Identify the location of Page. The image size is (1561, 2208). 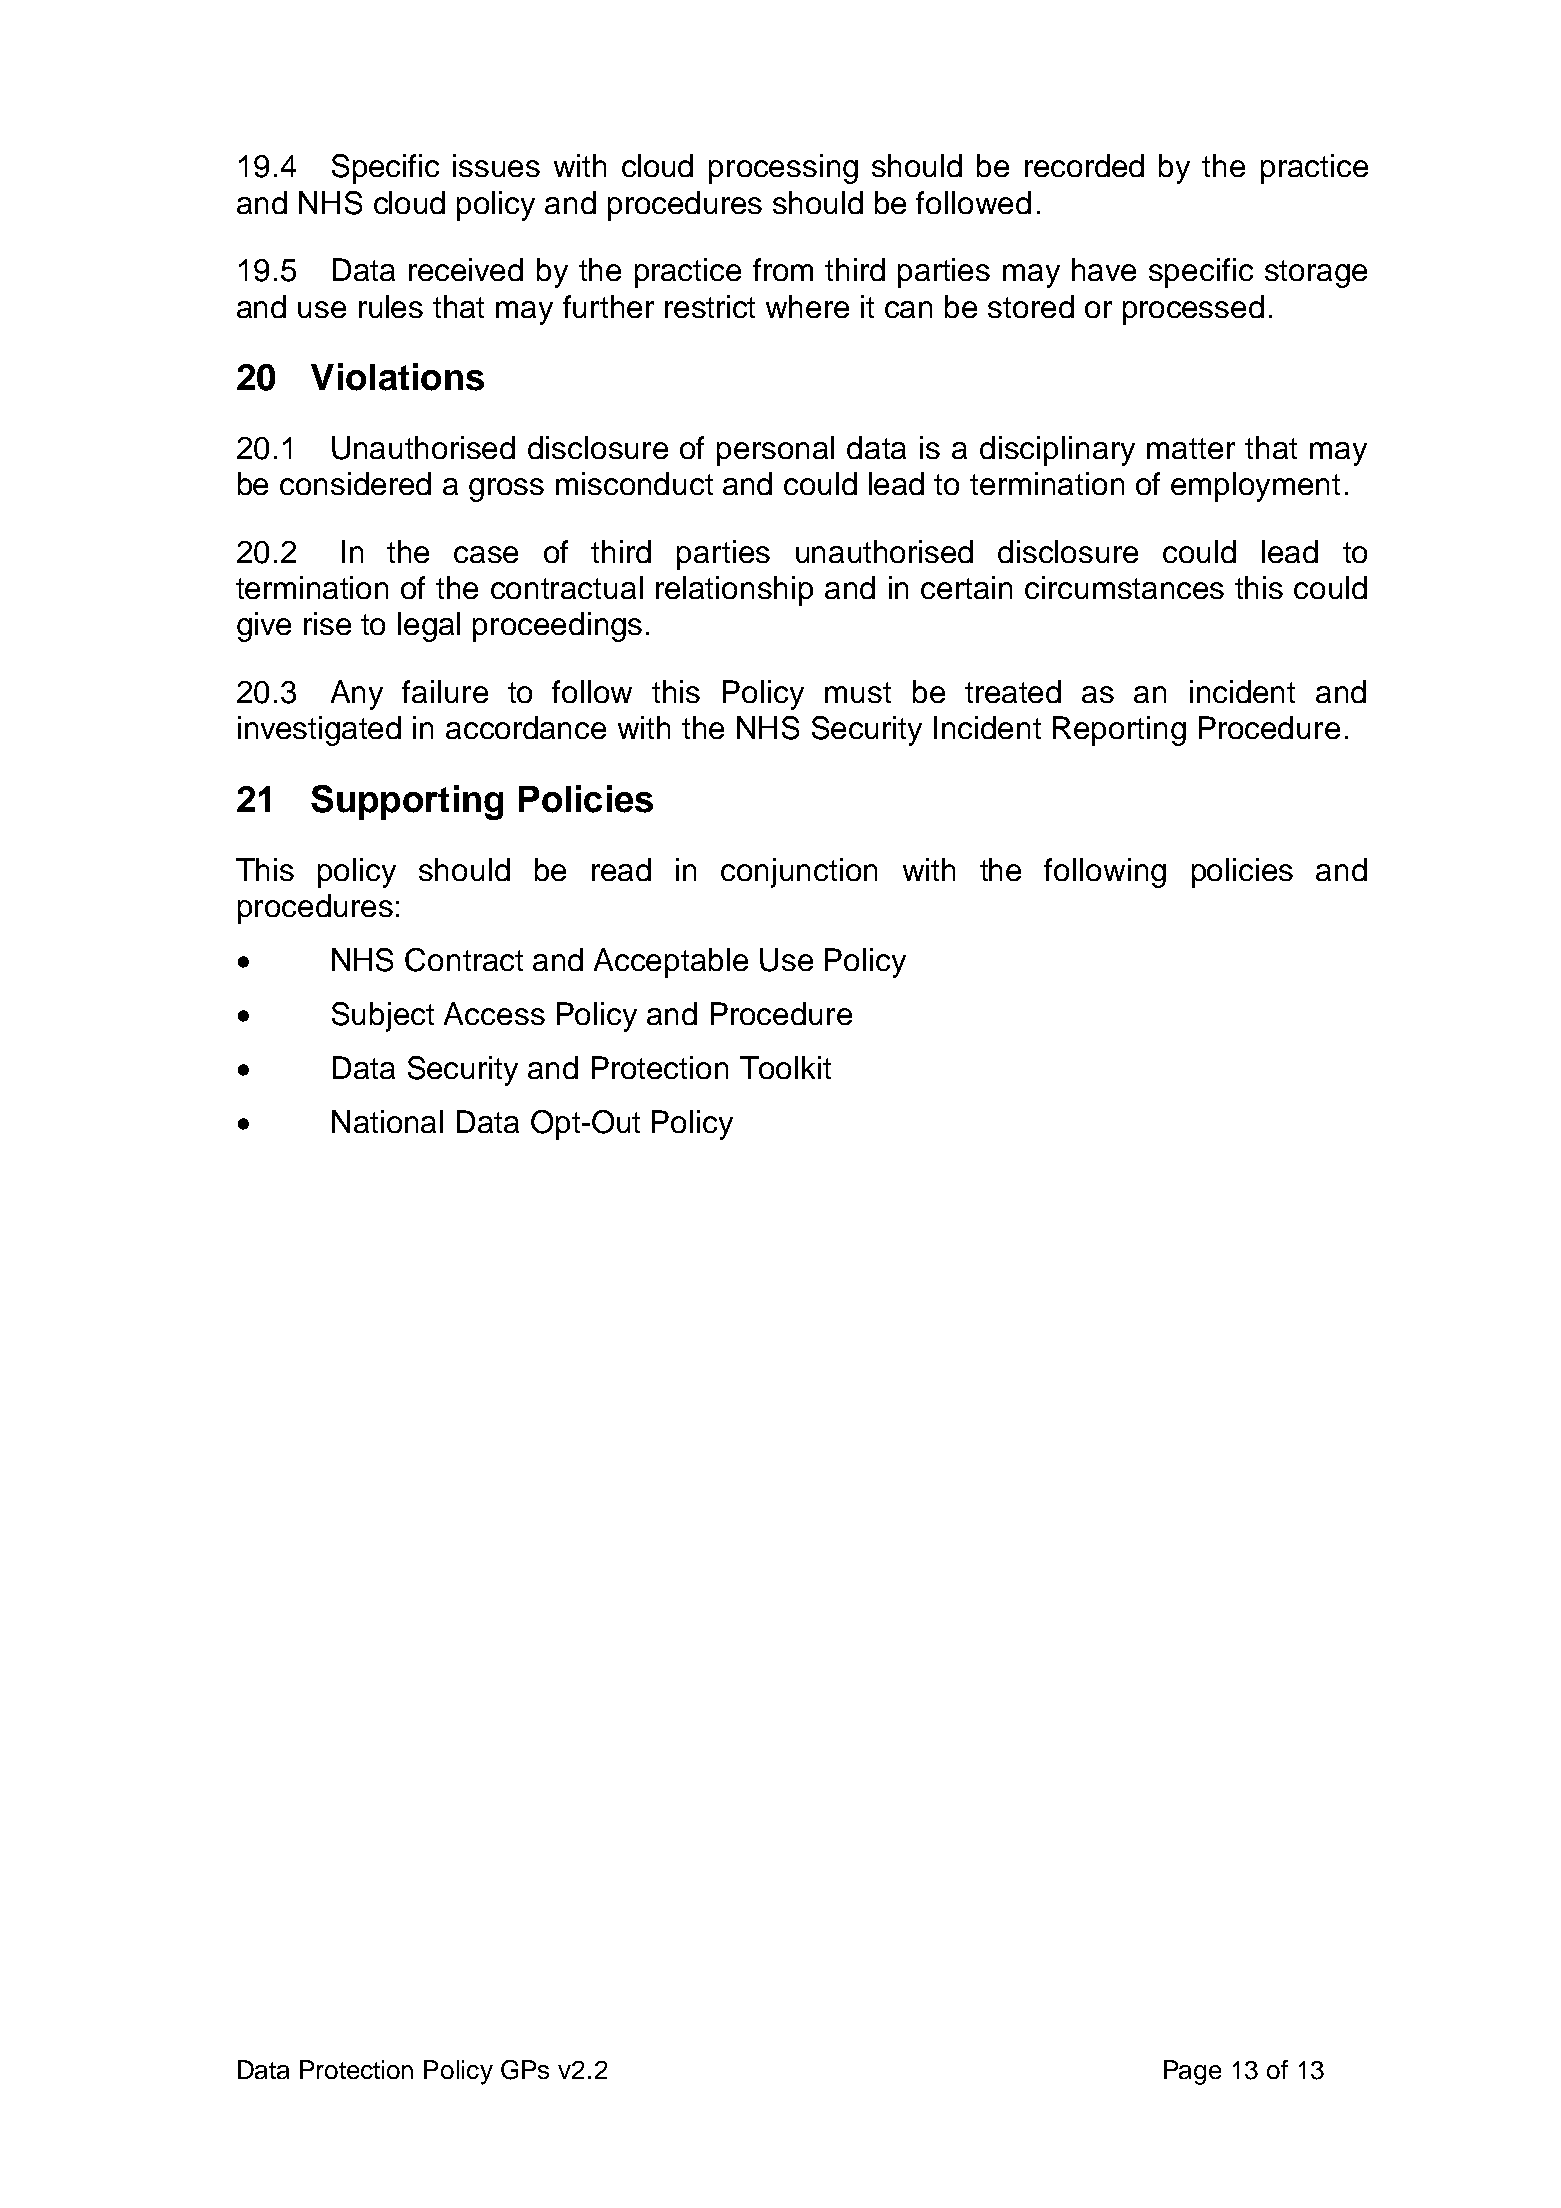
(1192, 2072).
